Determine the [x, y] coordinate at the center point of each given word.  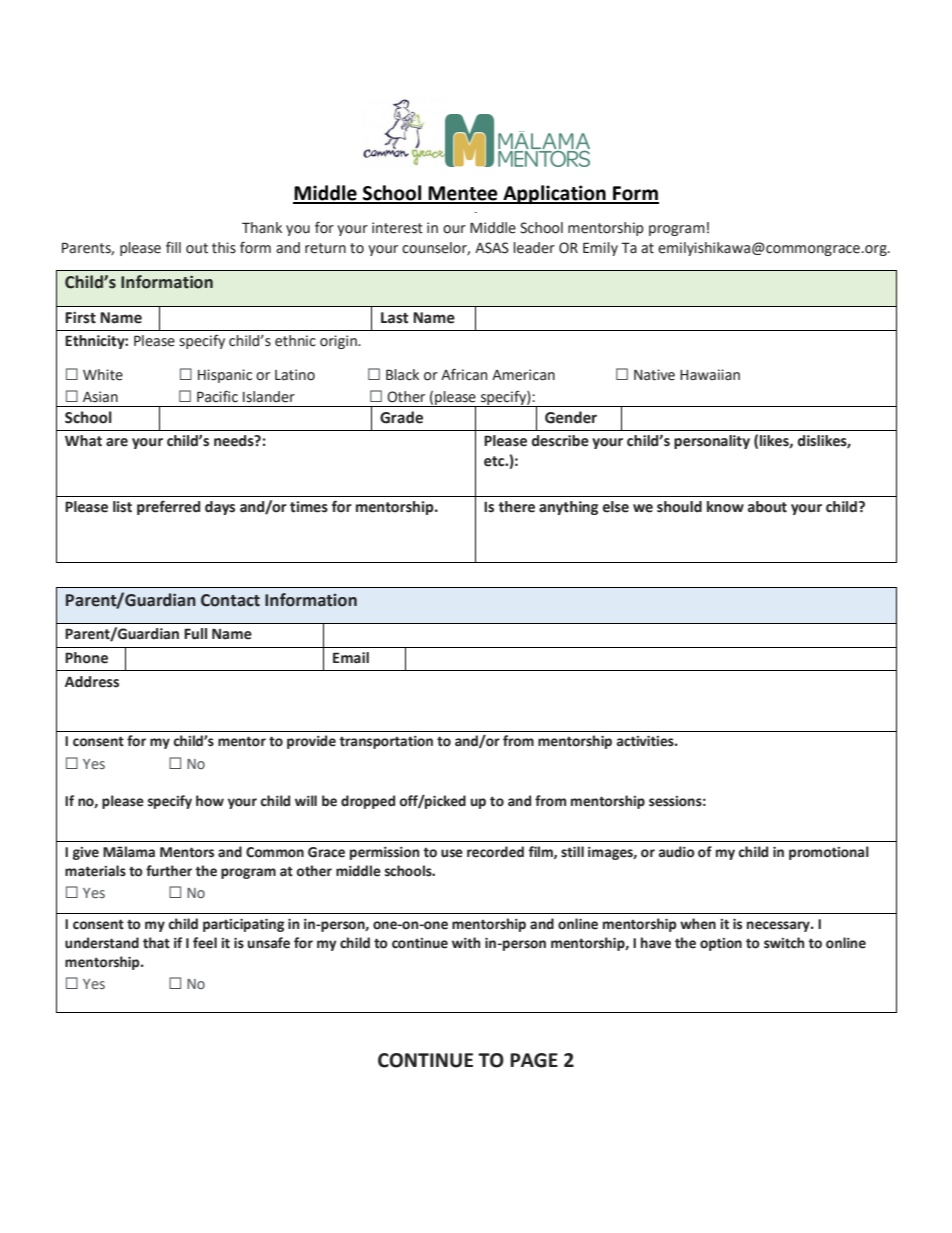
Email [351, 658]
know [725, 507]
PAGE [534, 1060]
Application [554, 194]
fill [173, 247]
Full [195, 634]
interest [397, 228]
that [156, 943]
